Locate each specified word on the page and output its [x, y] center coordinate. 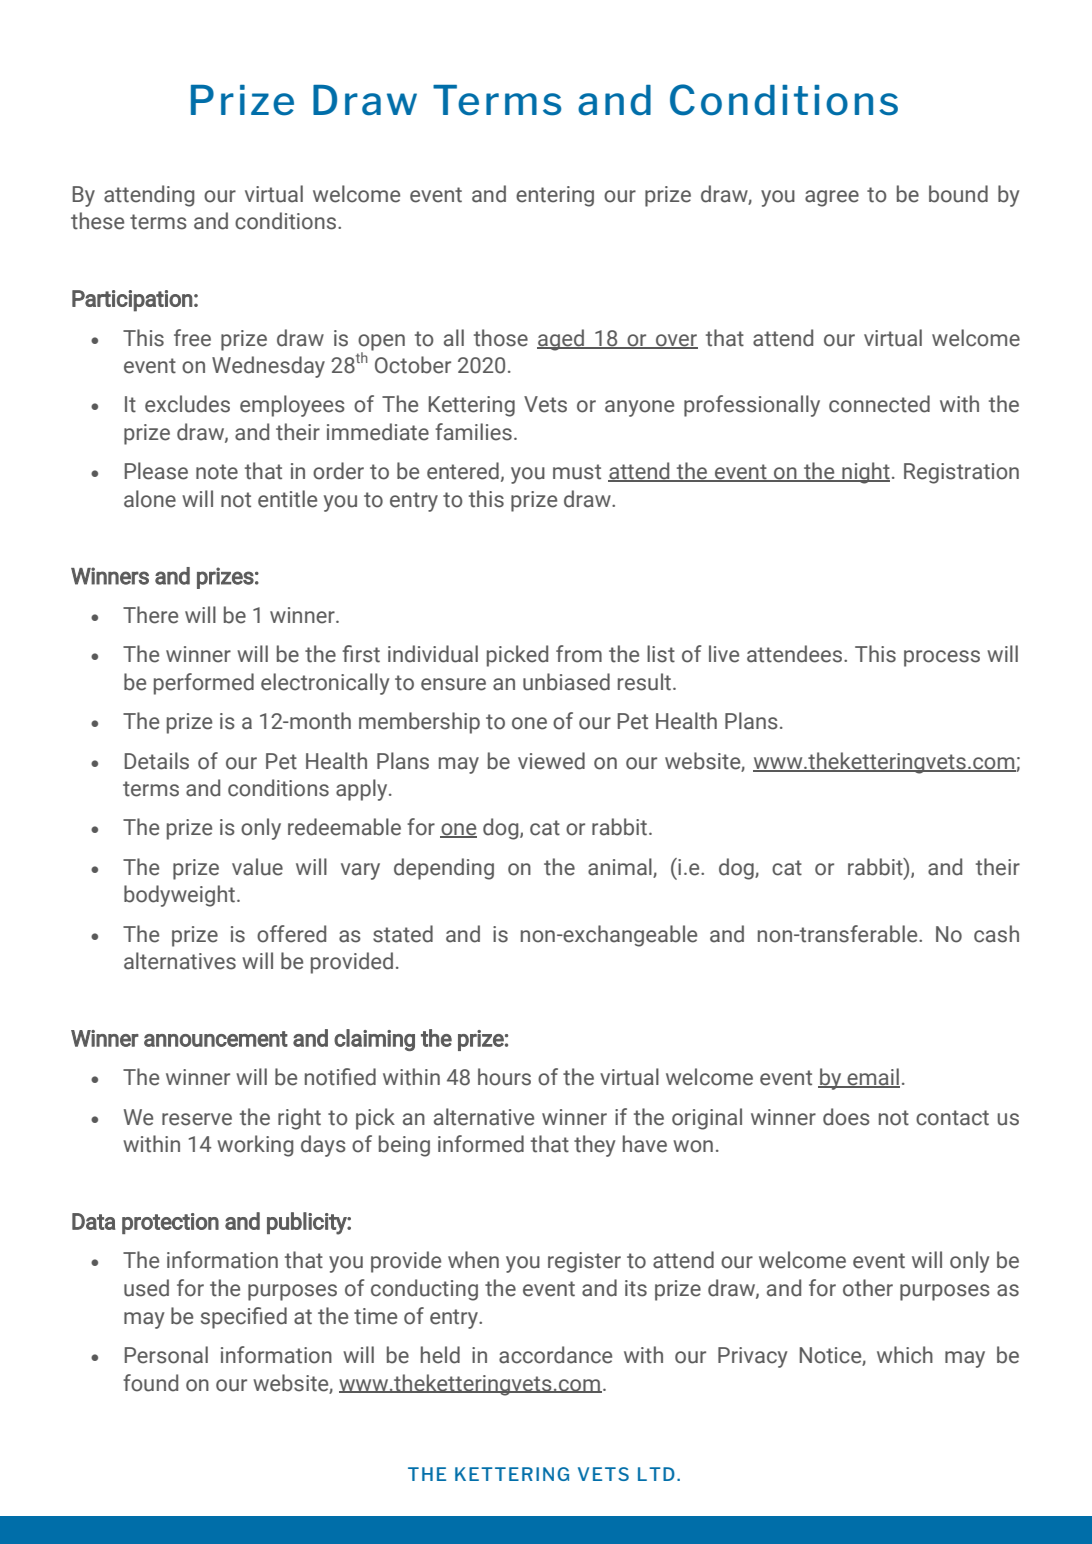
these [97, 221]
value [257, 867]
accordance [555, 1355]
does [846, 1117]
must [577, 472]
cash [996, 934]
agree [832, 198]
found [150, 1383]
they [594, 1146]
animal [621, 867]
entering [555, 196]
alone [150, 499]
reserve [197, 1119]
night [865, 473]
